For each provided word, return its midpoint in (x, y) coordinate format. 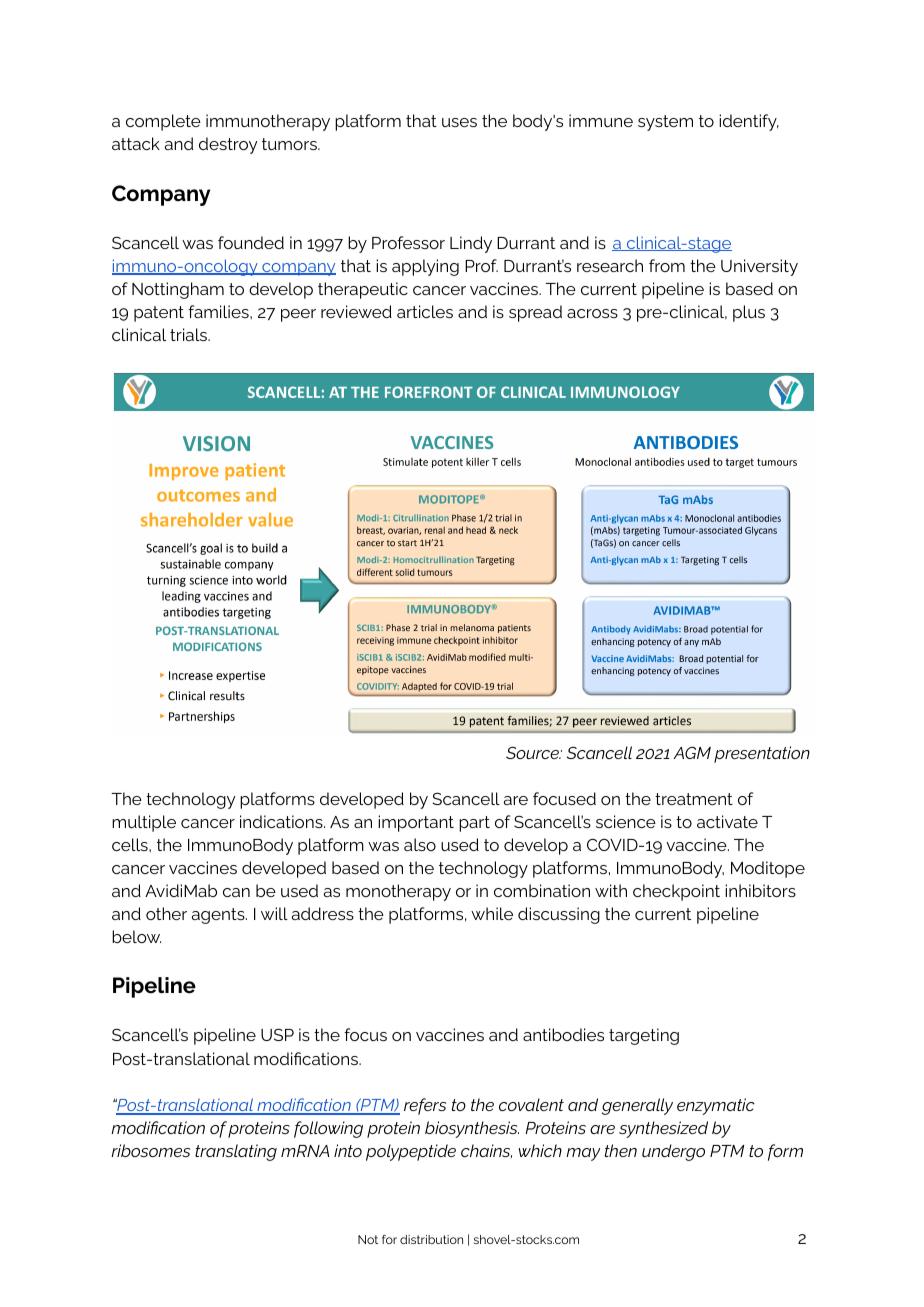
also (420, 844)
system (665, 123)
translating (236, 1152)
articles (425, 311)
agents (219, 916)
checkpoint (676, 892)
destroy (228, 145)
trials (189, 334)
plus (749, 313)
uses (459, 122)
